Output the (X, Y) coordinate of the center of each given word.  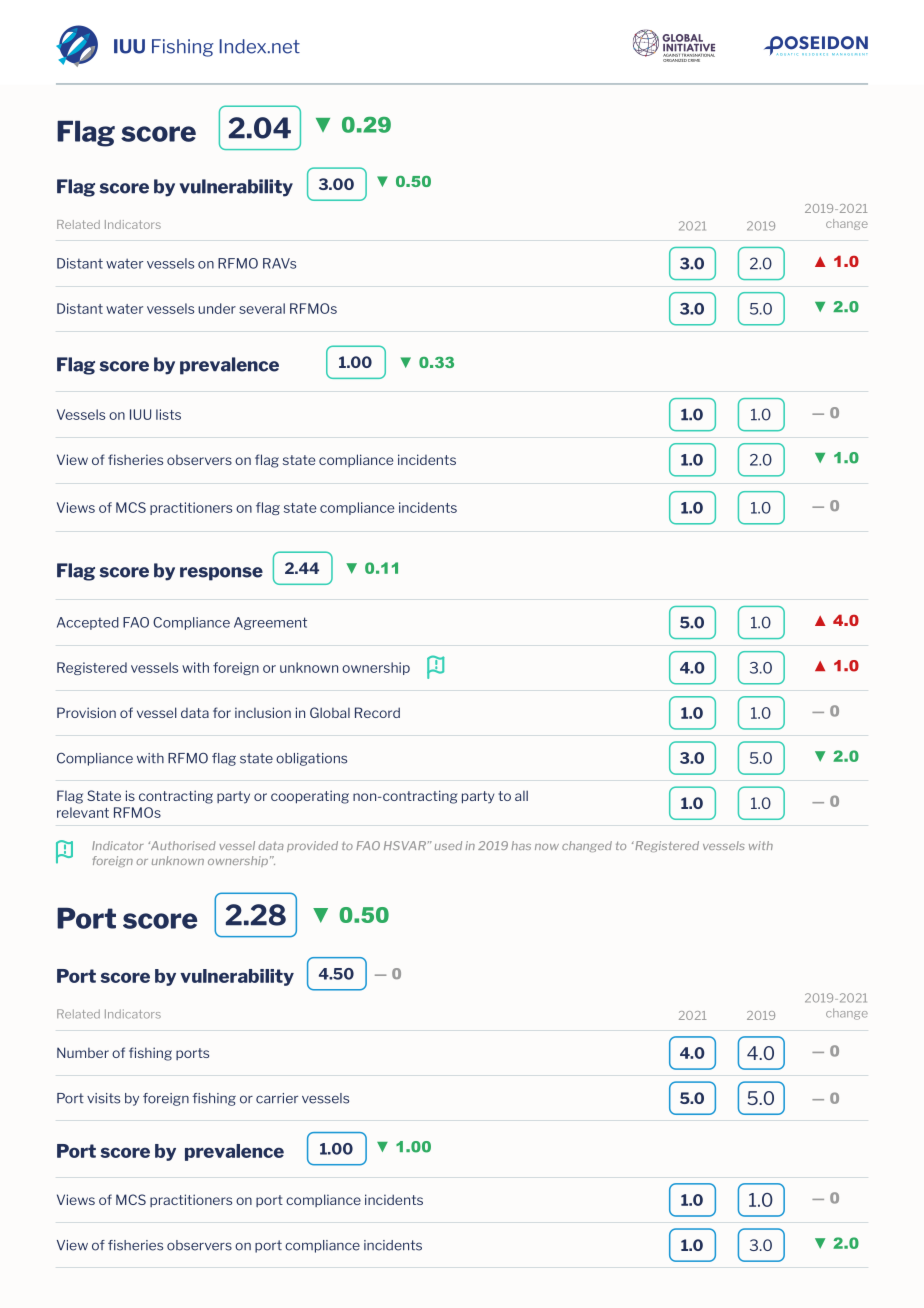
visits (103, 1098)
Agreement (270, 623)
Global (330, 712)
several (262, 308)
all (521, 795)
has (521, 845)
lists (168, 414)
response (221, 574)
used (448, 845)
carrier (277, 1098)
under (217, 308)
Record (377, 712)
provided (312, 846)
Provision (86, 712)
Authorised (182, 845)
